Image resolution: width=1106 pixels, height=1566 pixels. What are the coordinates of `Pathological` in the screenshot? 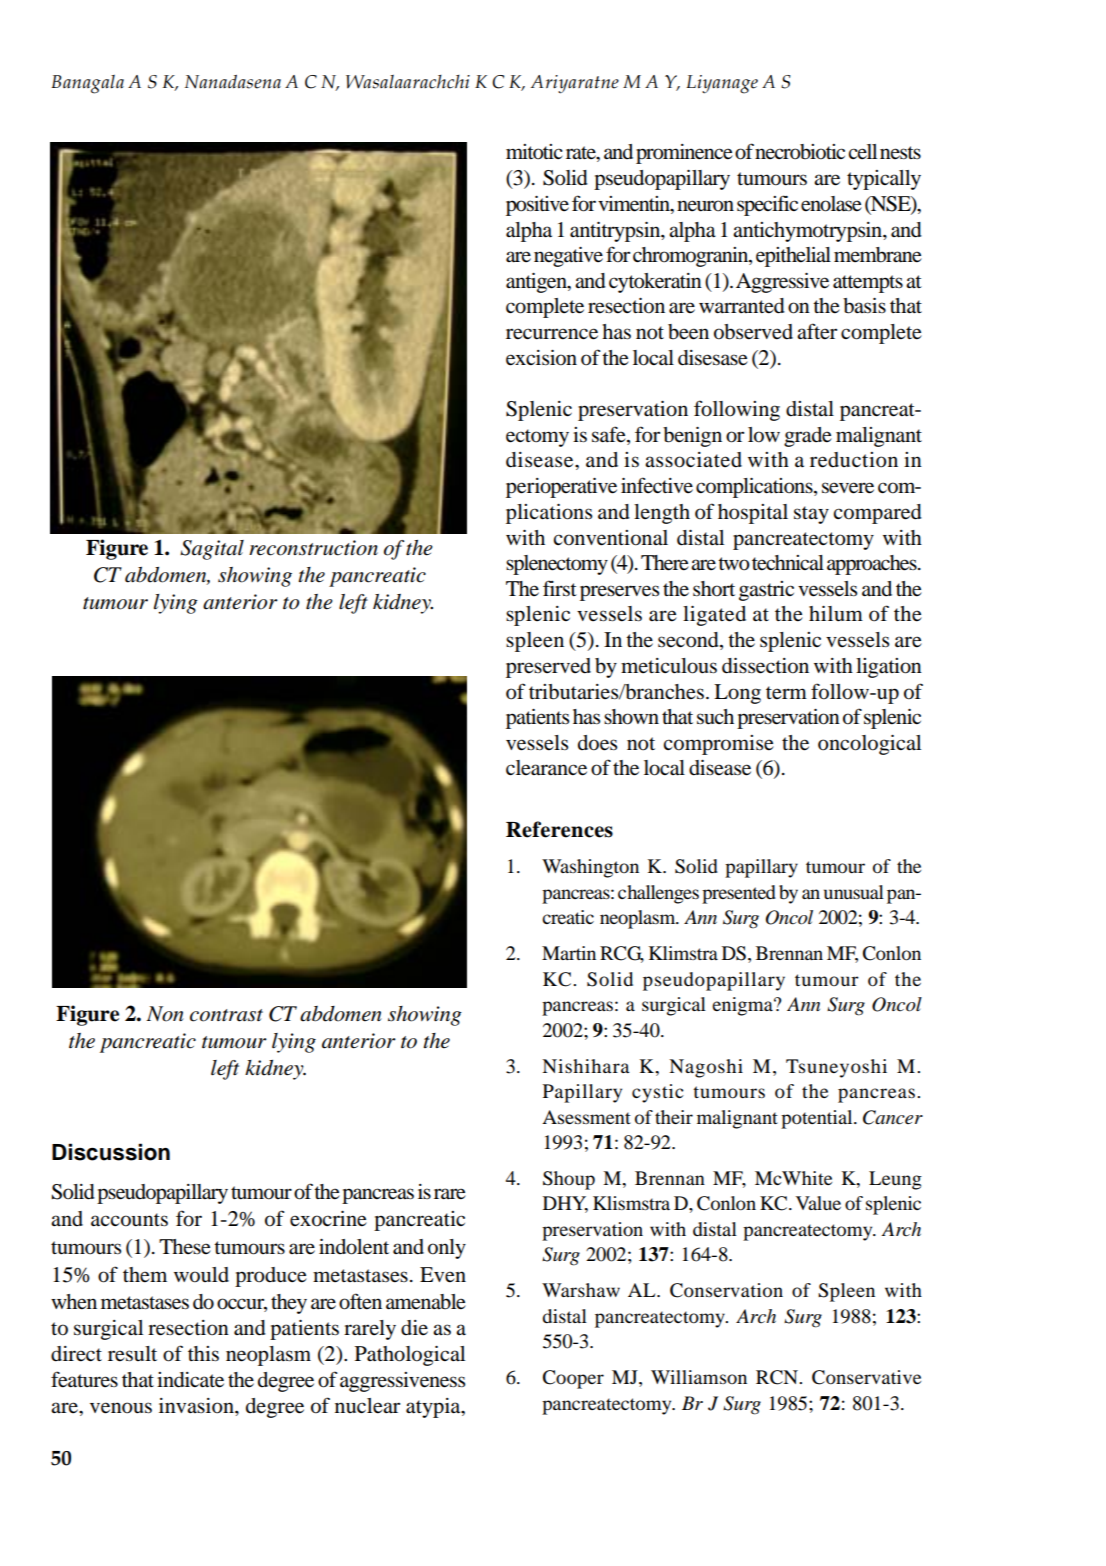 It's located at (410, 1356).
